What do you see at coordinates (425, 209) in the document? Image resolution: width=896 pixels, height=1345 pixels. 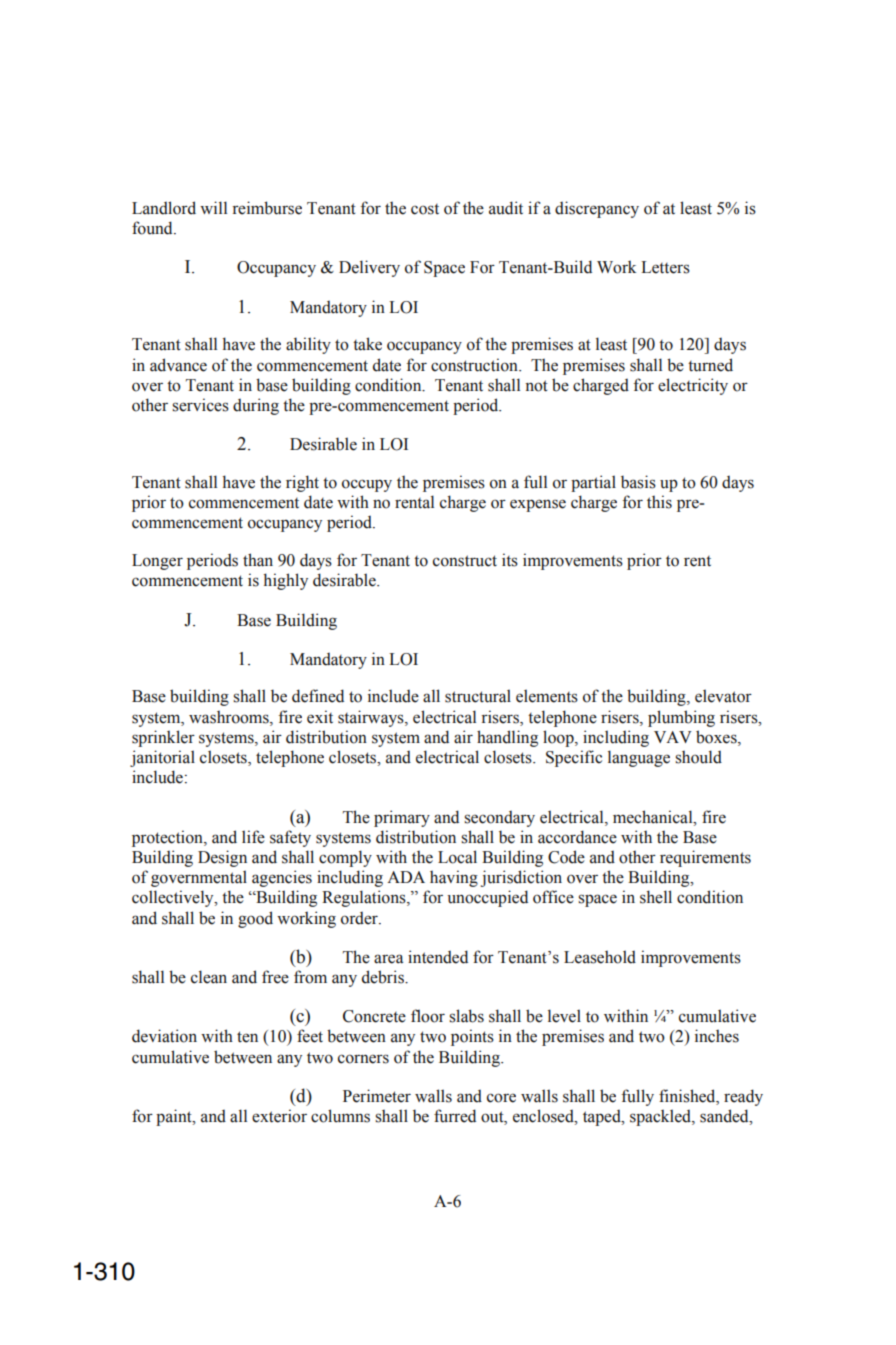 I see `cost` at bounding box center [425, 209].
